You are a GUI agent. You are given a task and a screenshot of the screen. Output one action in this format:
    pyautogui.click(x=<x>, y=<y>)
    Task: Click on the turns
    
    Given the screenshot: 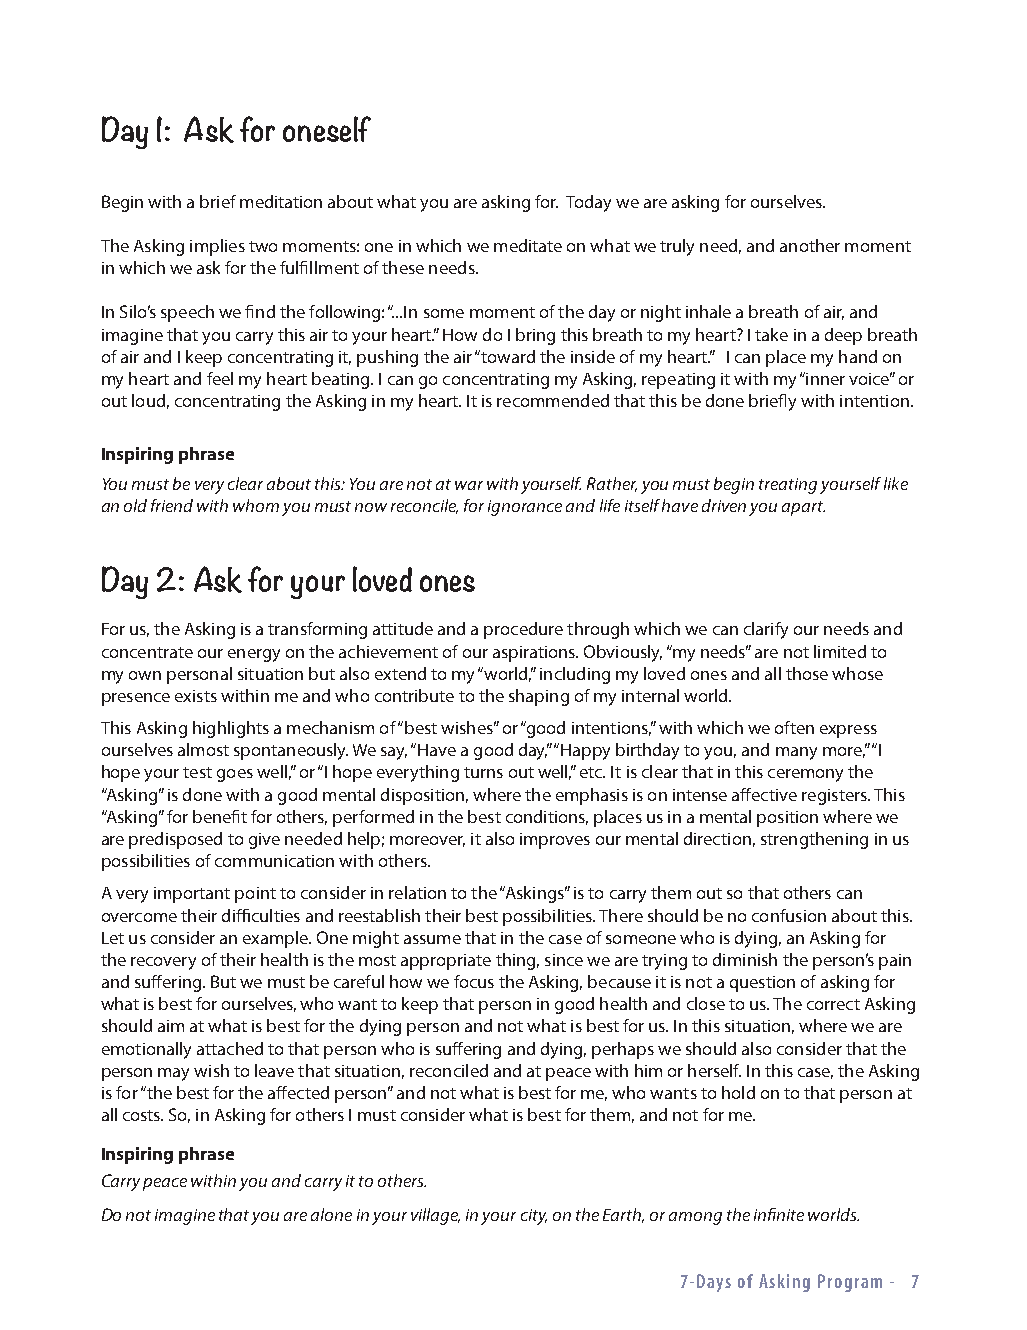 What is the action you would take?
    pyautogui.click(x=483, y=772)
